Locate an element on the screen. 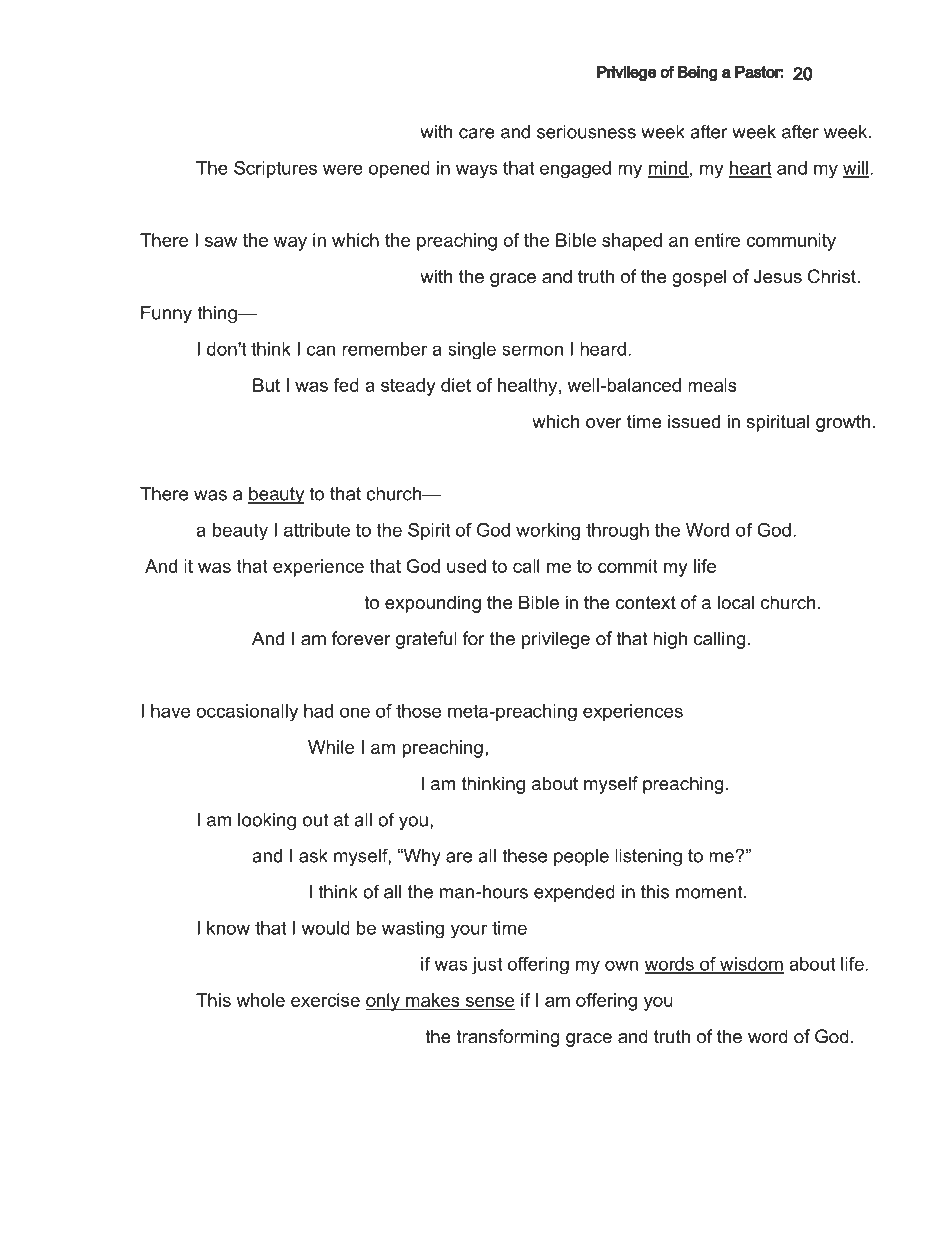 Image resolution: width=952 pixels, height=1233 pixels. Scriptures is located at coordinates (275, 170).
